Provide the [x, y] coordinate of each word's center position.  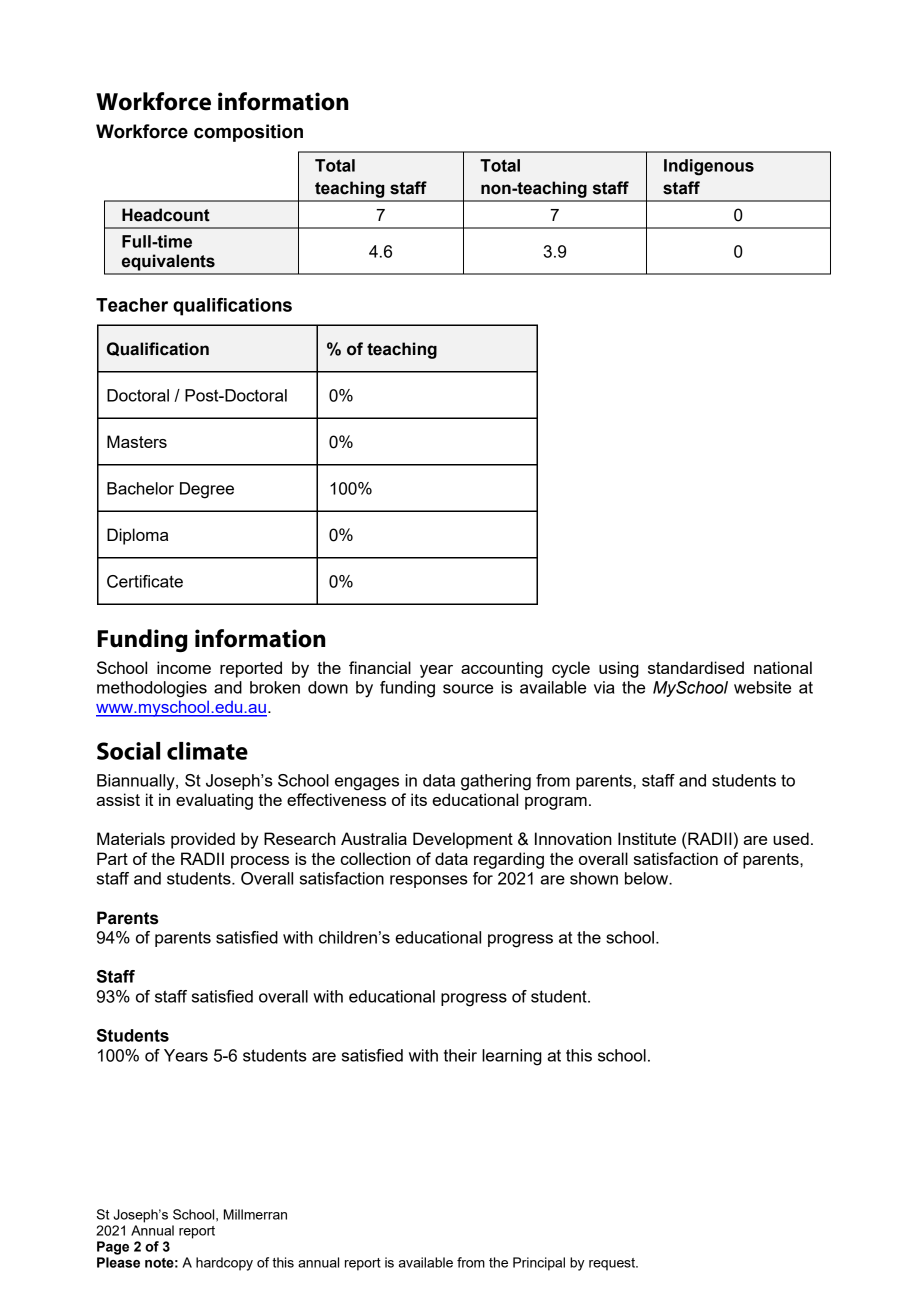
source [468, 689]
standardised [696, 667]
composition [248, 133]
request [613, 1264]
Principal [539, 1264]
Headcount [166, 215]
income [184, 667]
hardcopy [224, 1264]
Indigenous [709, 167]
